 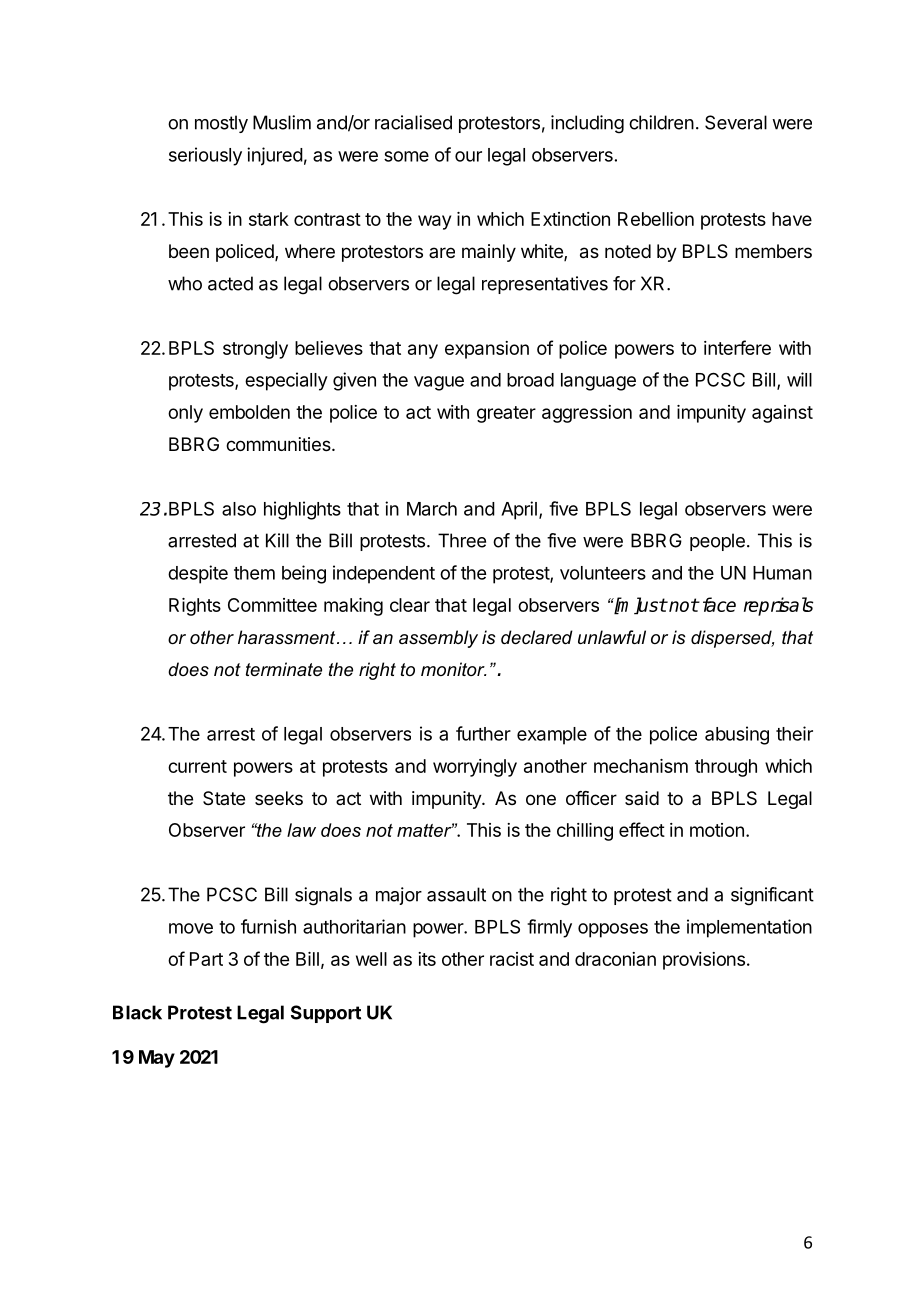 What do you see at coordinates (782, 414) in the screenshot?
I see `against` at bounding box center [782, 414].
